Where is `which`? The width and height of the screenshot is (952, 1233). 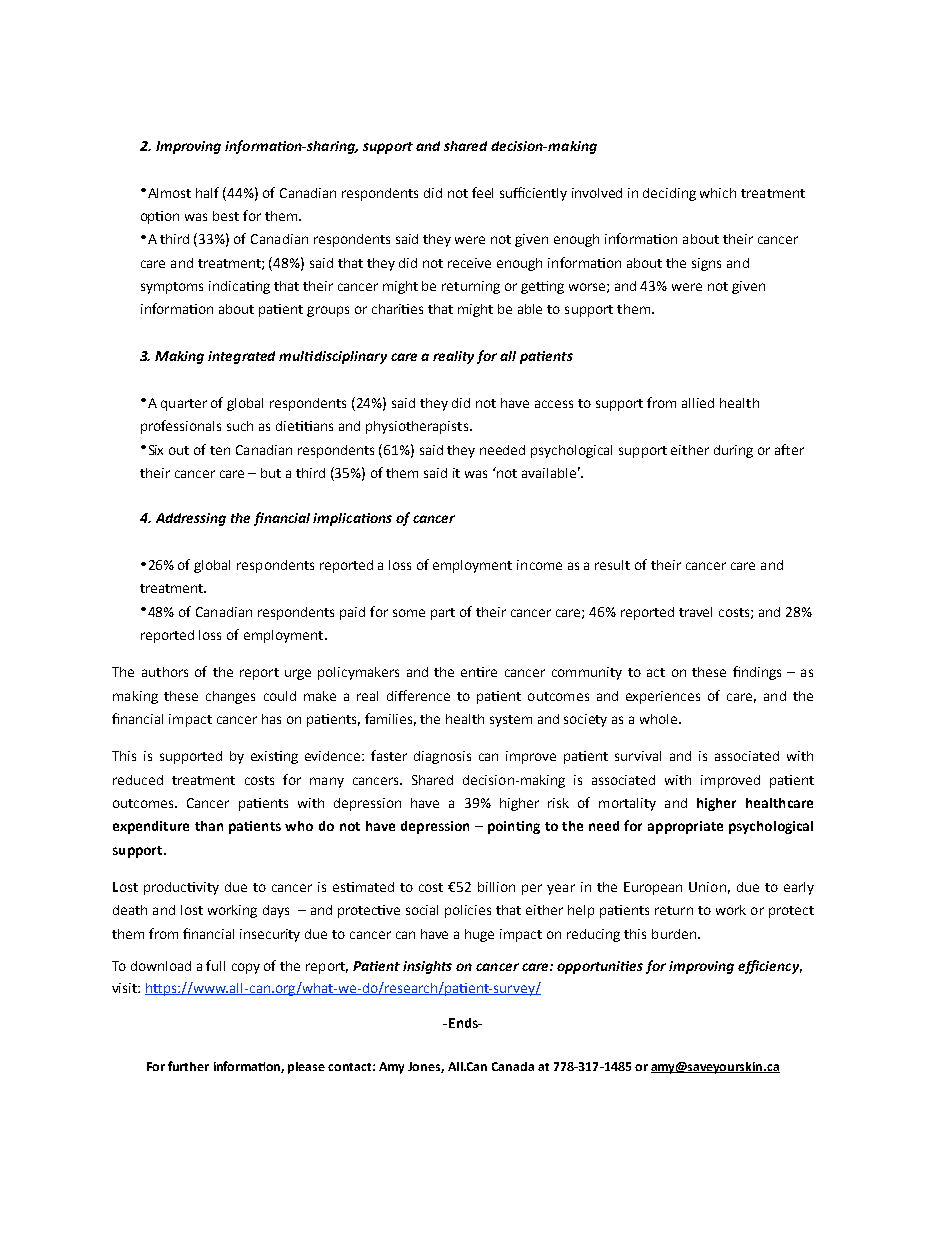
which is located at coordinates (718, 193).
